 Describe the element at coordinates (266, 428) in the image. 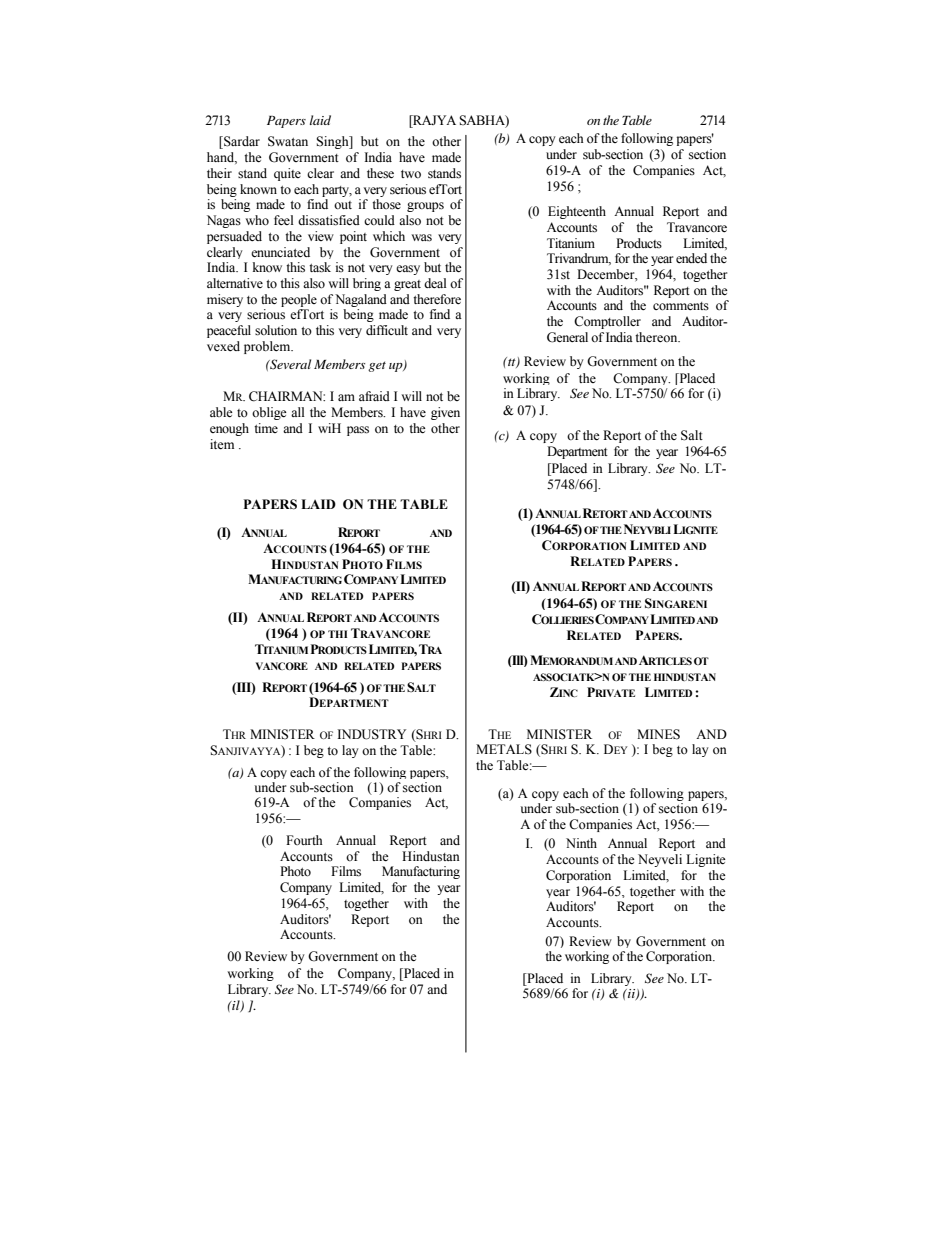

I see `time` at that location.
